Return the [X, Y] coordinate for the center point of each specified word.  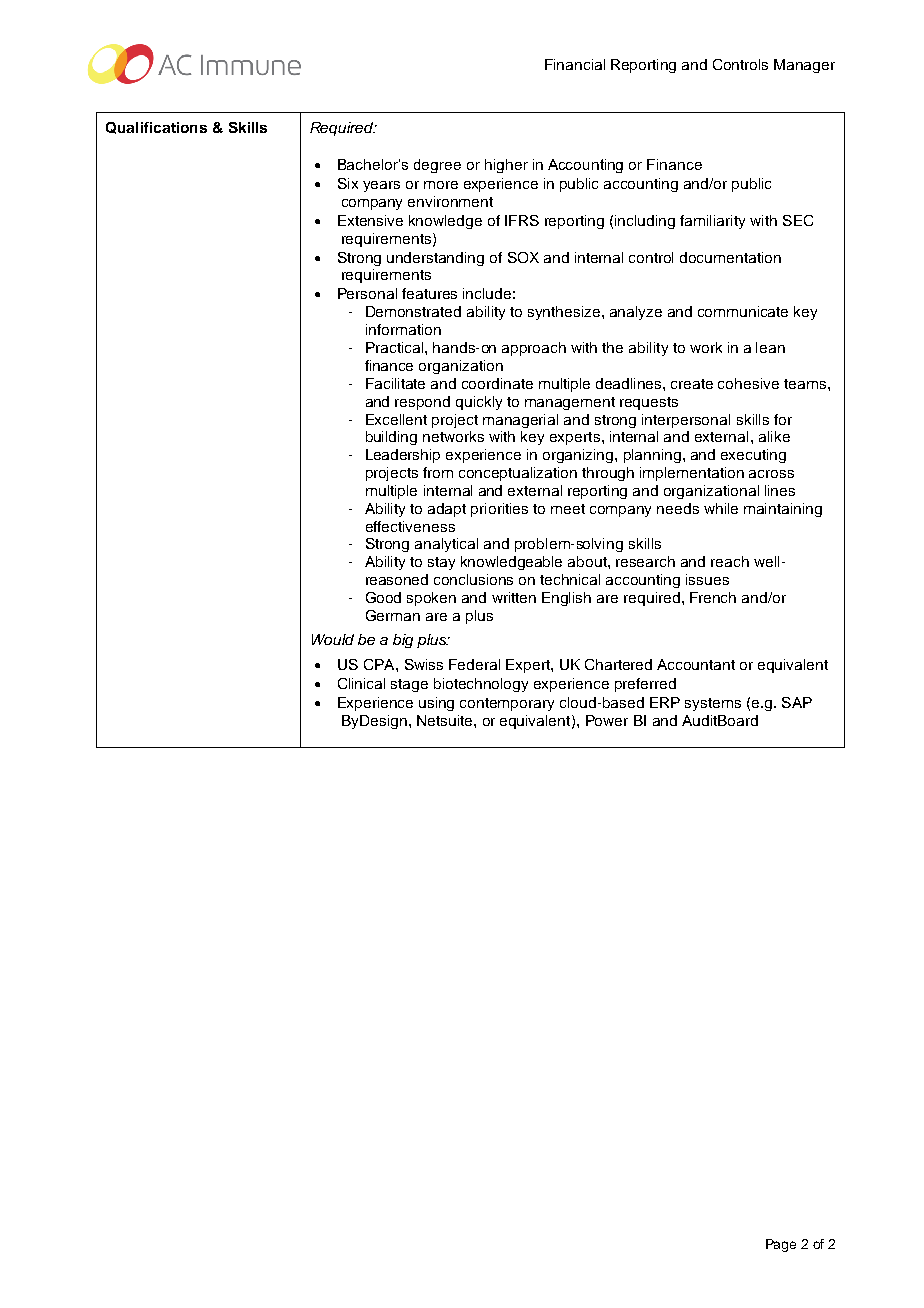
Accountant [696, 664]
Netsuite [446, 720]
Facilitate [395, 383]
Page [781, 1245]
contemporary [507, 704]
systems [713, 704]
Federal [474, 664]
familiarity [712, 222]
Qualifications [156, 128]
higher [506, 166]
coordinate [497, 383]
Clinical [361, 683]
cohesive [748, 383]
